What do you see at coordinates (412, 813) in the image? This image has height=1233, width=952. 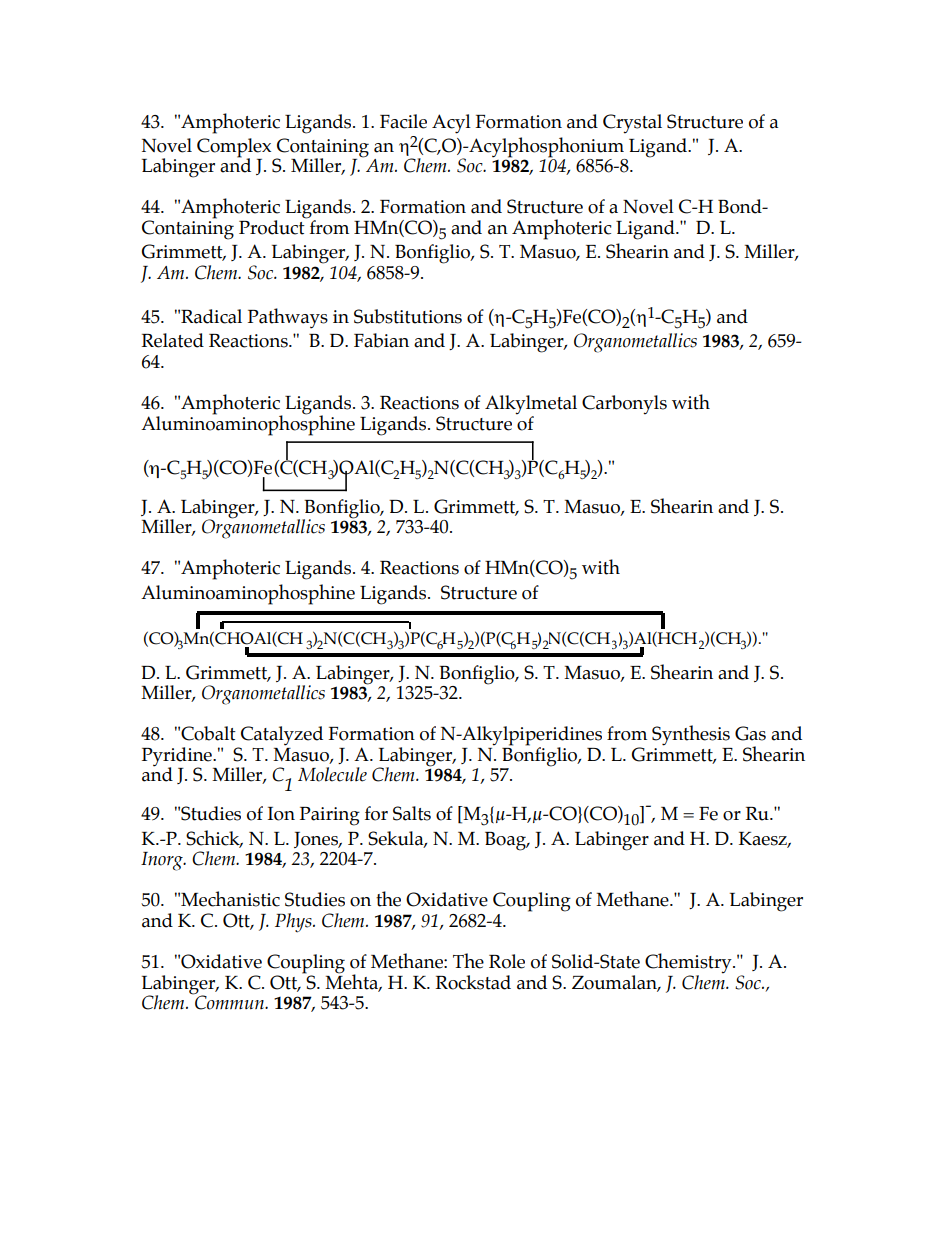 I see `Salts` at bounding box center [412, 813].
